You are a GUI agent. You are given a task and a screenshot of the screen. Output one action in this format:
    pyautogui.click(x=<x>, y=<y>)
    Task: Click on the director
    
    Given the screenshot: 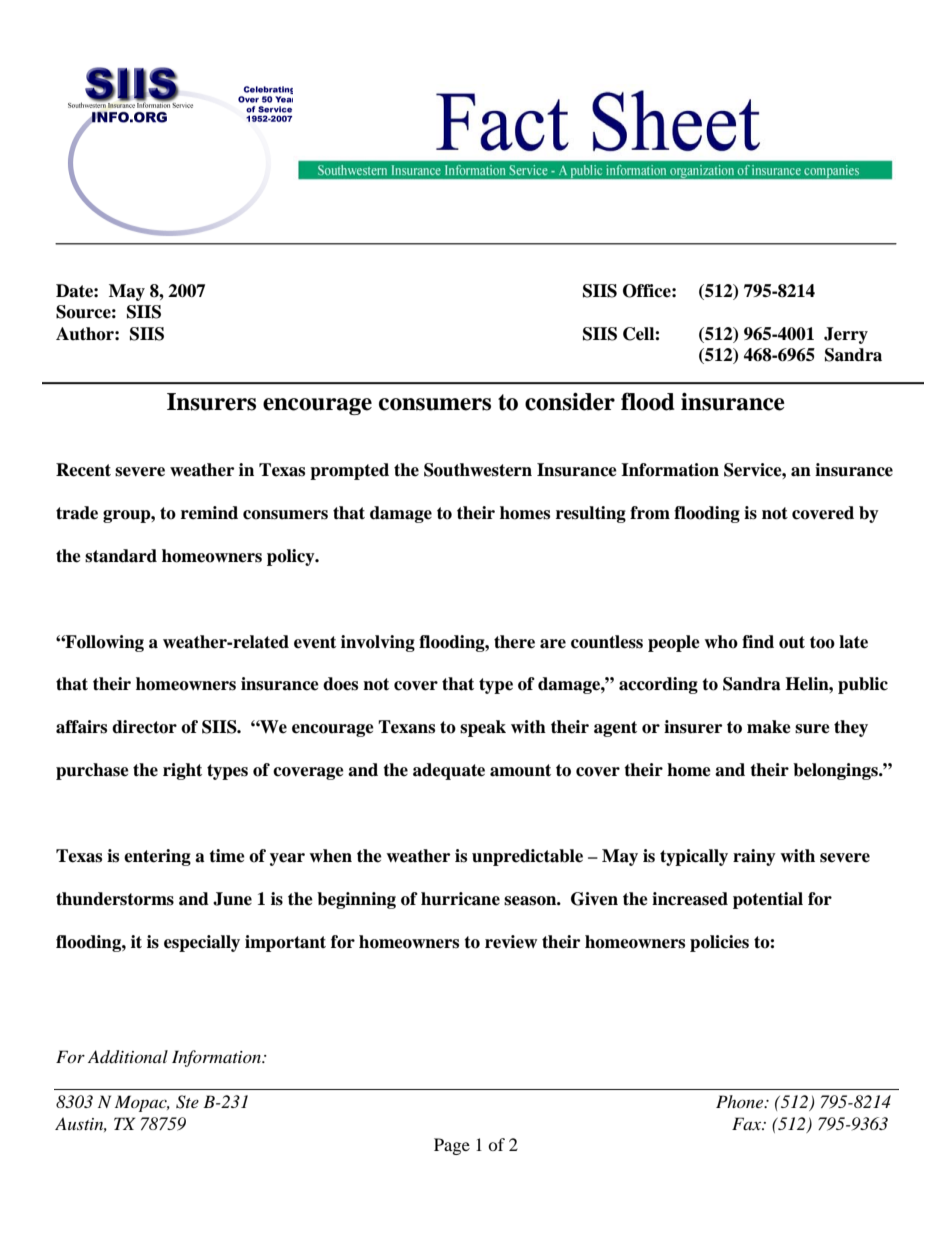 What is the action you would take?
    pyautogui.click(x=144, y=727)
